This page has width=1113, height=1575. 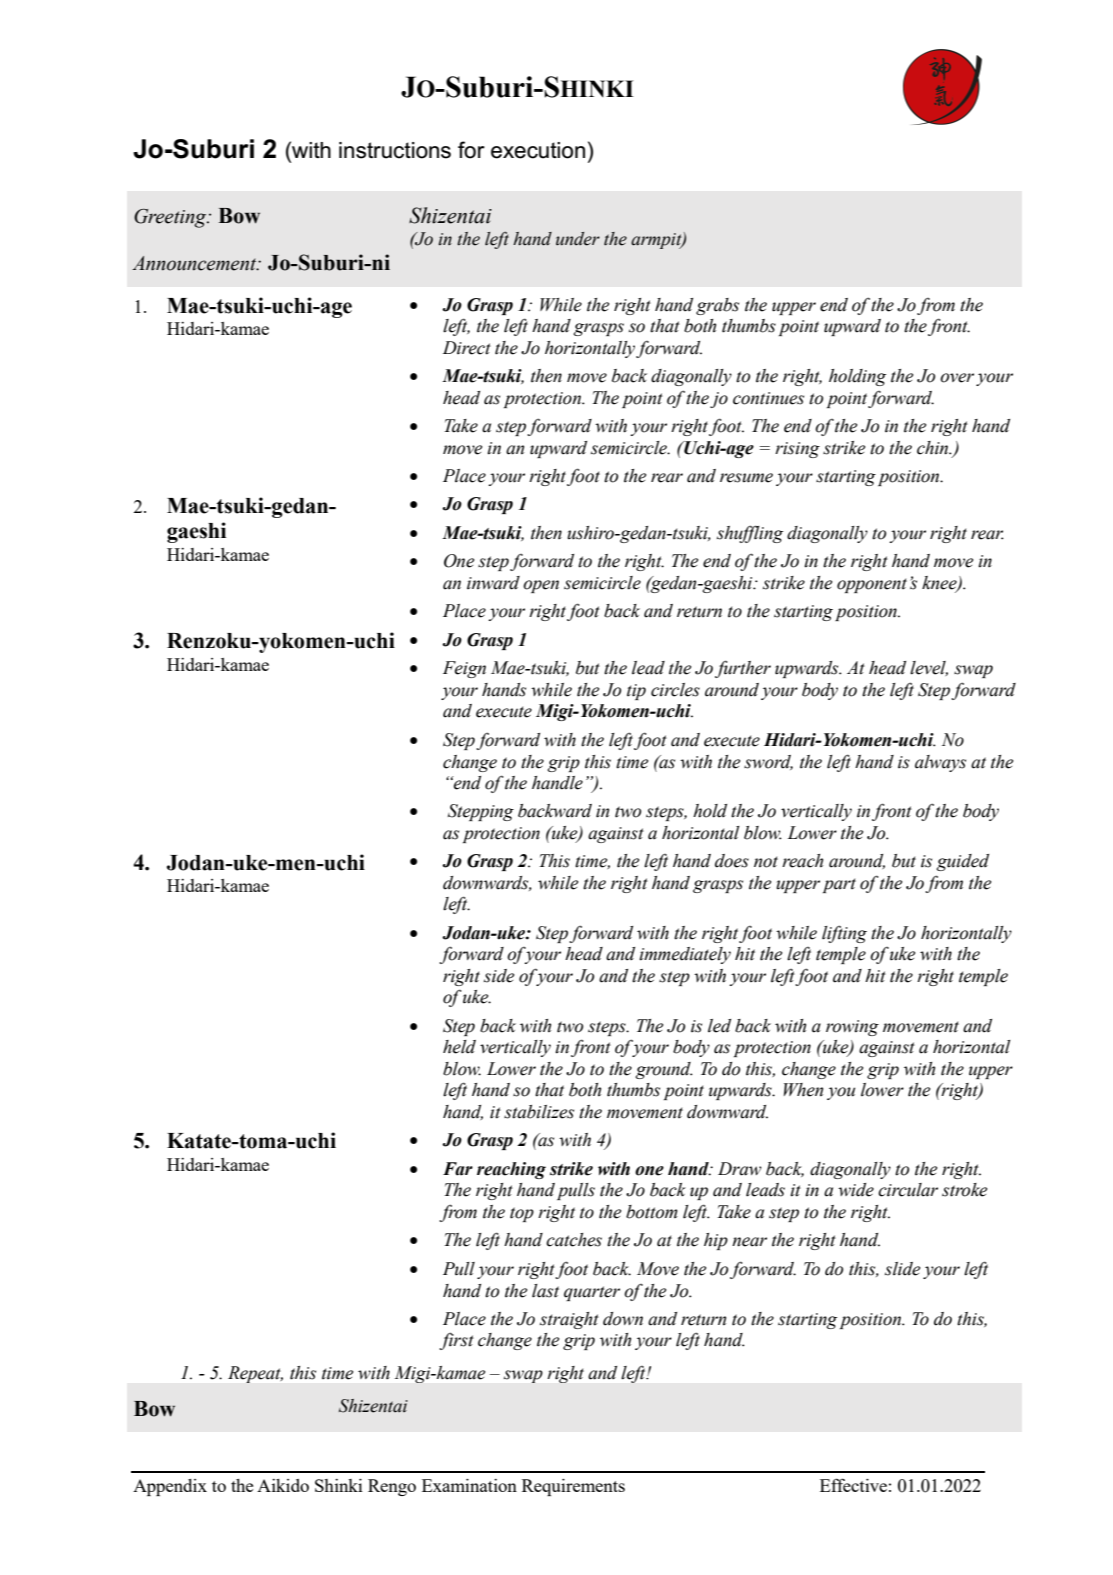 What do you see at coordinates (464, 669) in the page?
I see `Feign` at bounding box center [464, 669].
